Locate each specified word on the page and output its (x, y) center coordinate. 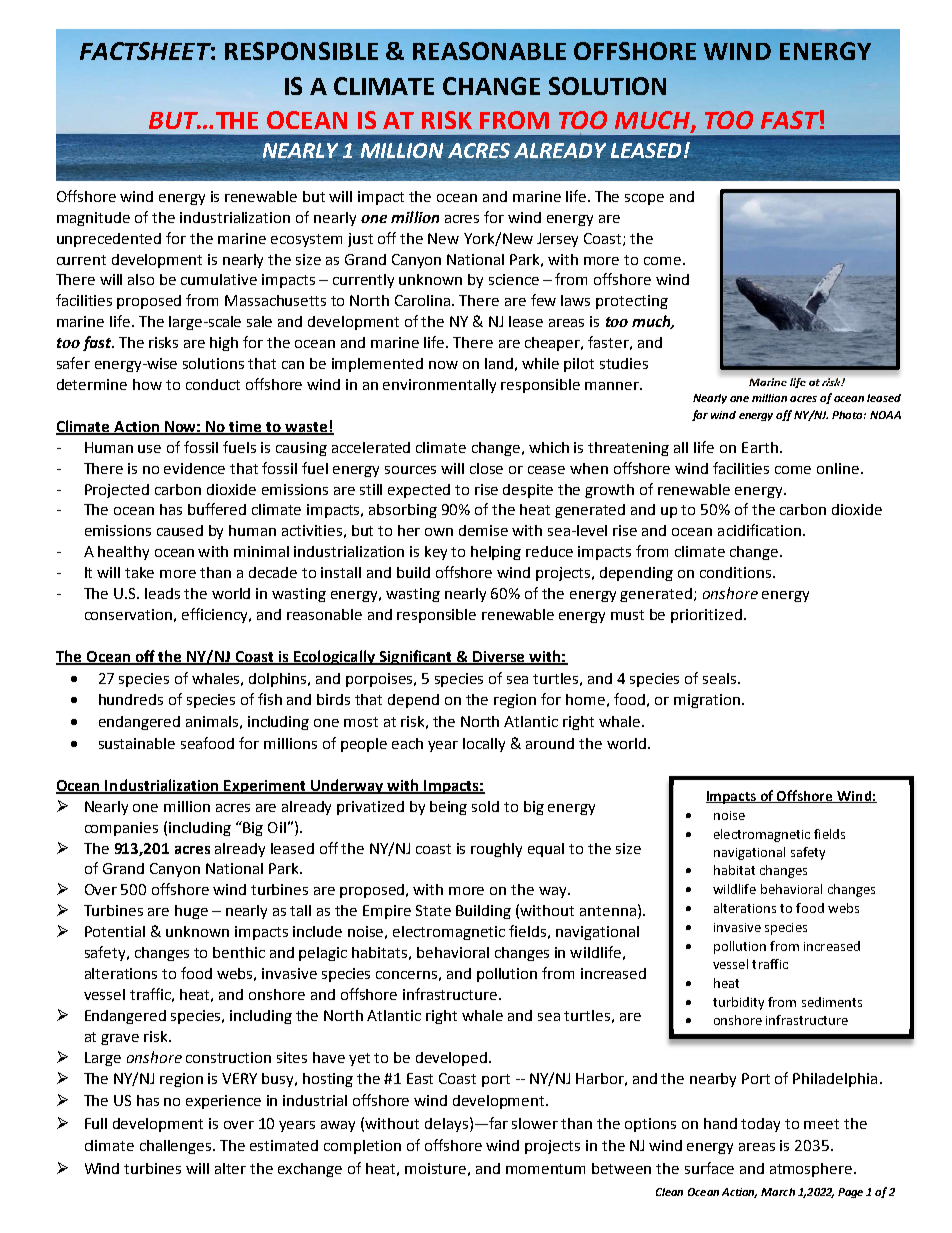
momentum (545, 1169)
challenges (177, 1147)
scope (644, 199)
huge (191, 912)
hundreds (131, 699)
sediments (832, 1002)
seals (721, 678)
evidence (194, 468)
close (486, 468)
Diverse (500, 657)
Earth (760, 447)
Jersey (557, 240)
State (433, 910)
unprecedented (109, 240)
